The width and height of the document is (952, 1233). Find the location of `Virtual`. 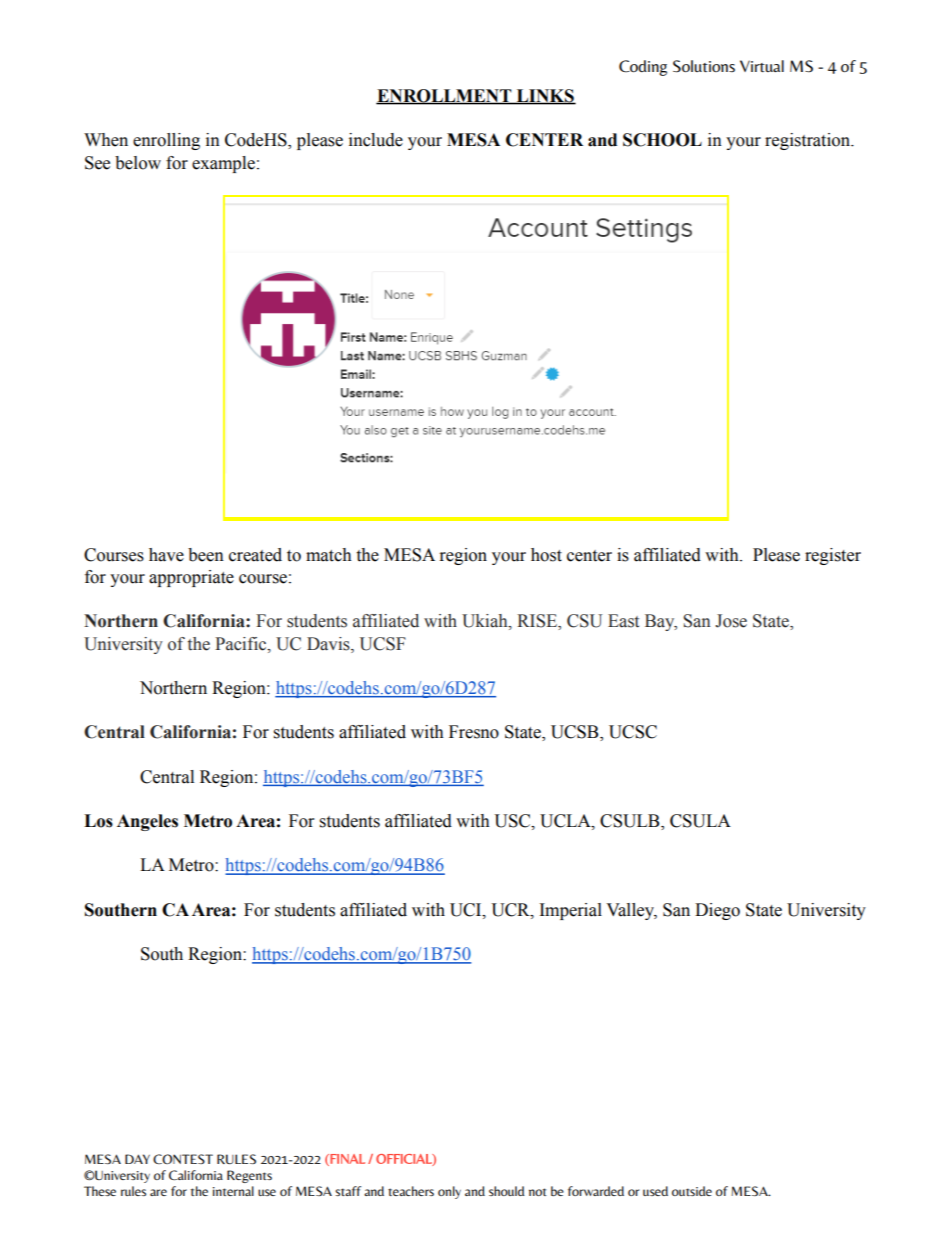

Virtual is located at coordinates (762, 66).
